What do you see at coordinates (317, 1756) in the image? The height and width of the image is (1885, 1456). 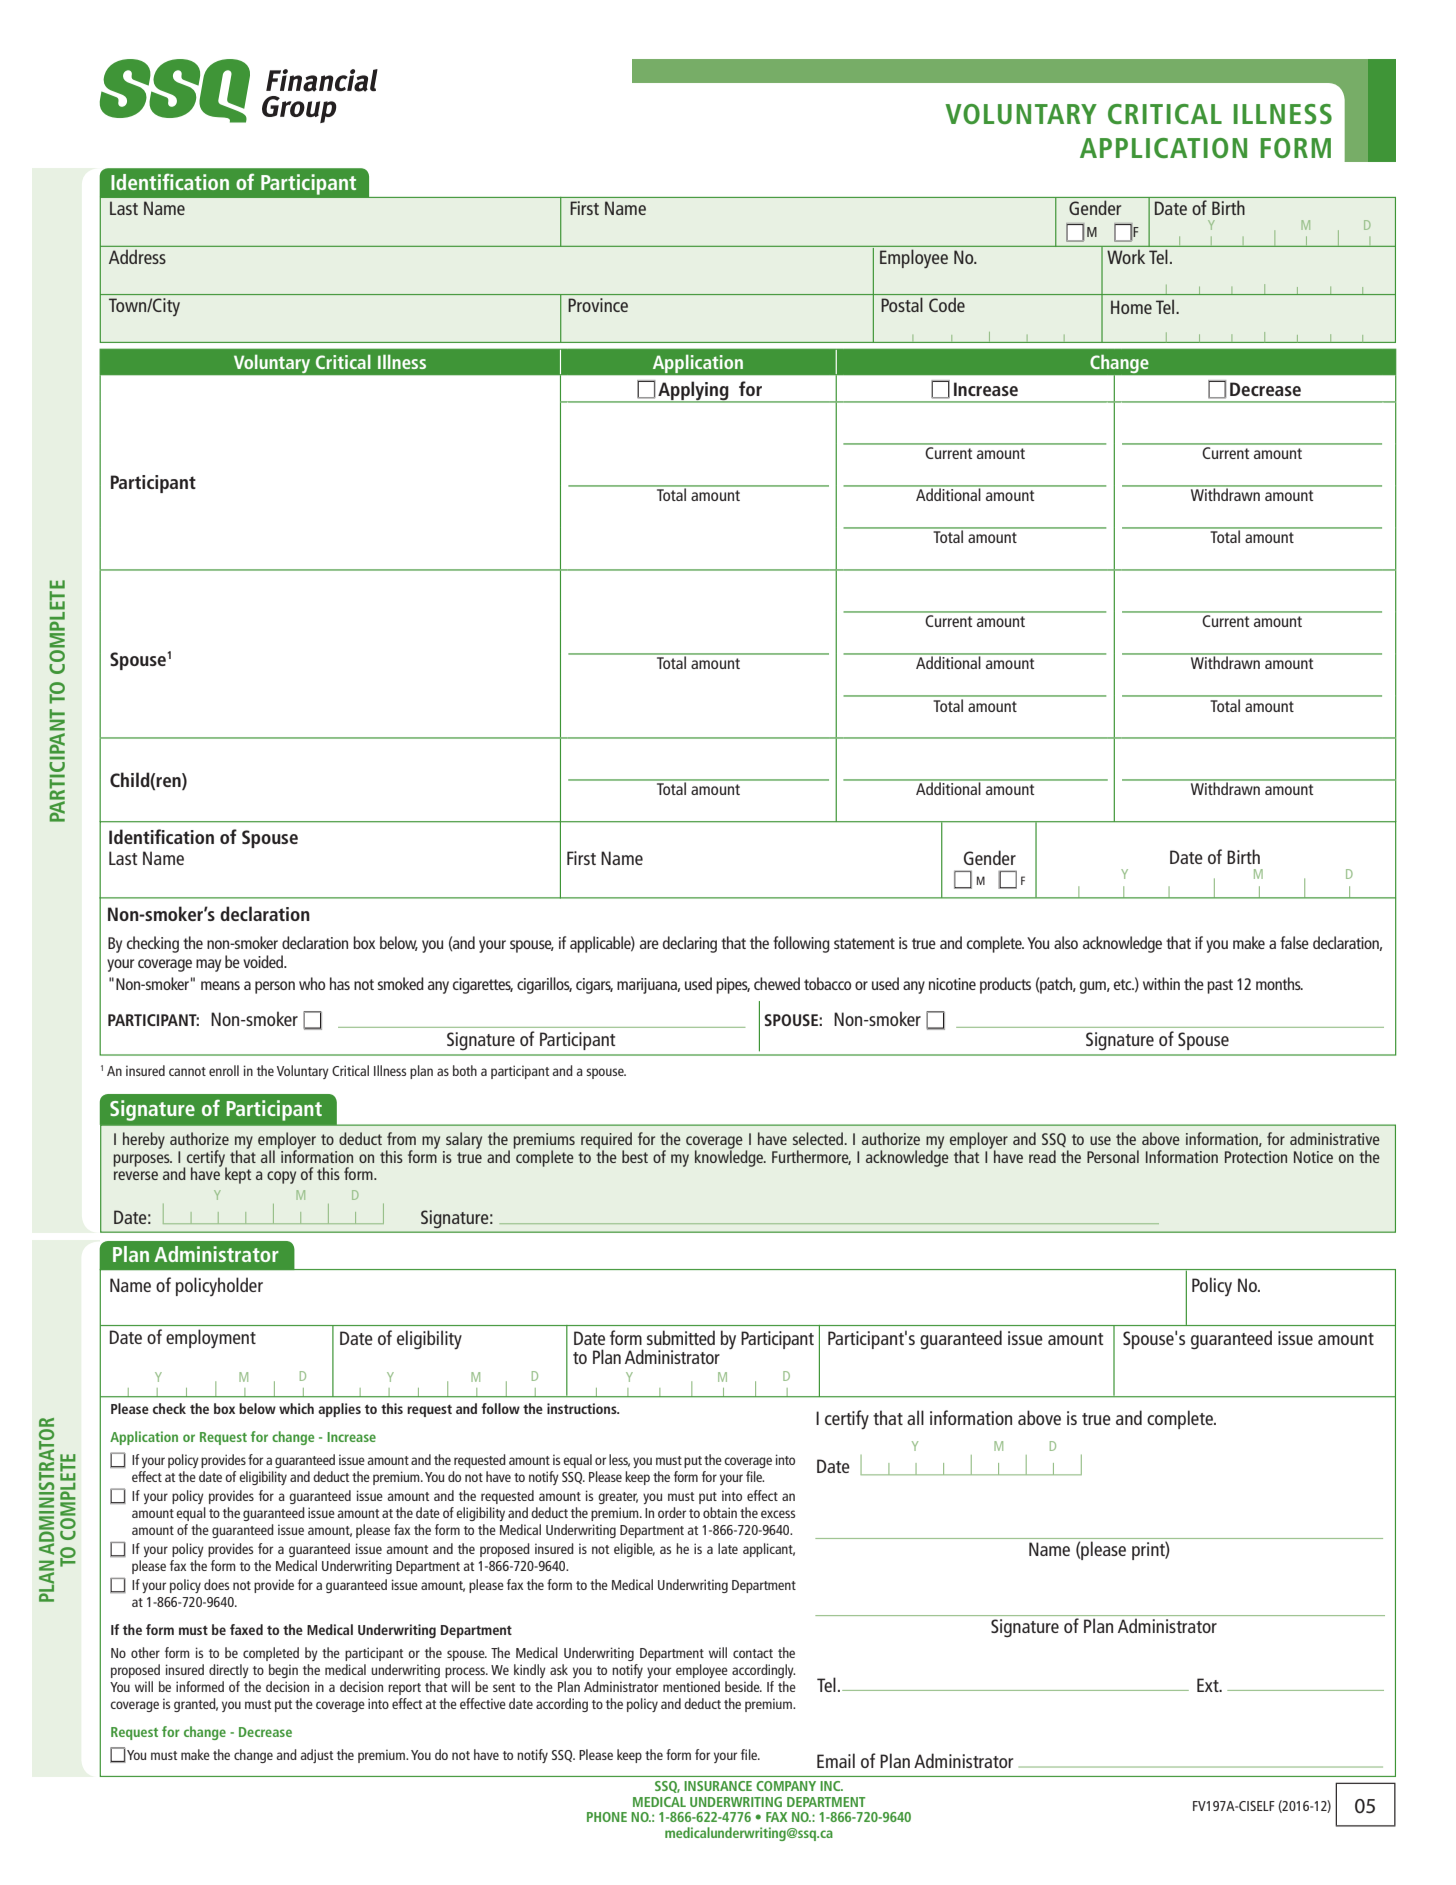 I see `adjust` at bounding box center [317, 1756].
